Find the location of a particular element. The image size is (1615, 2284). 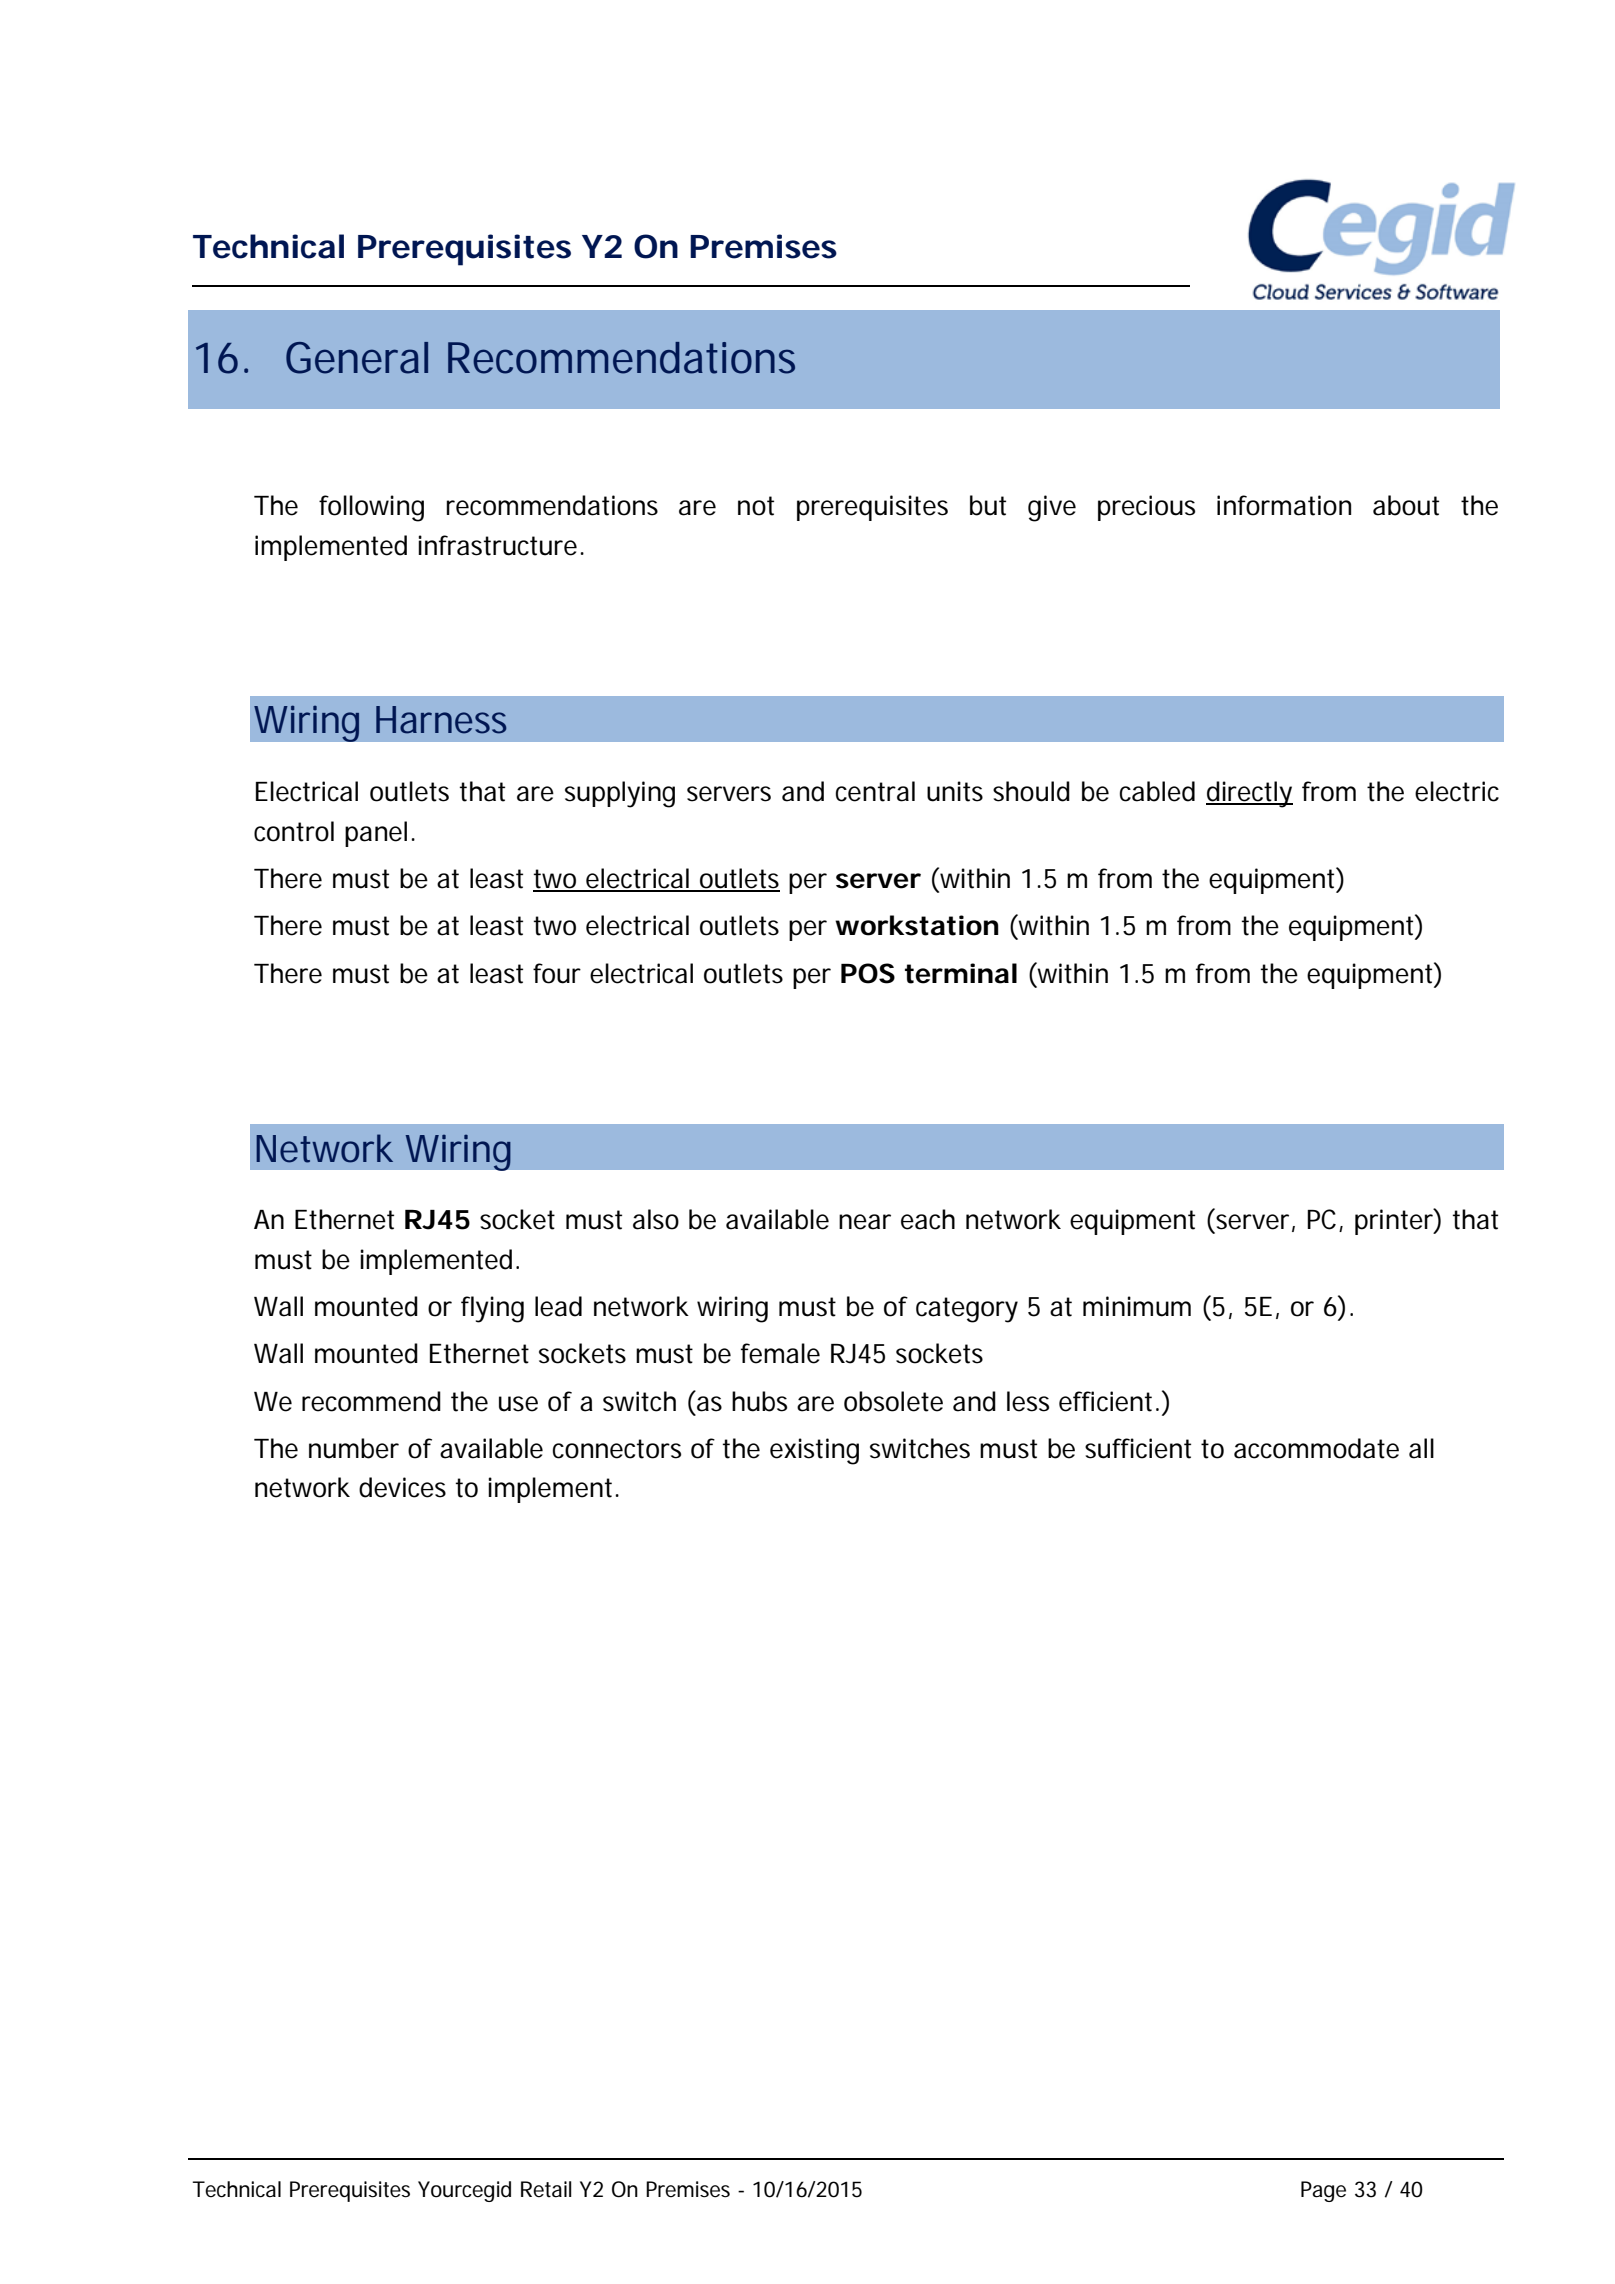

existing is located at coordinates (814, 1451).
